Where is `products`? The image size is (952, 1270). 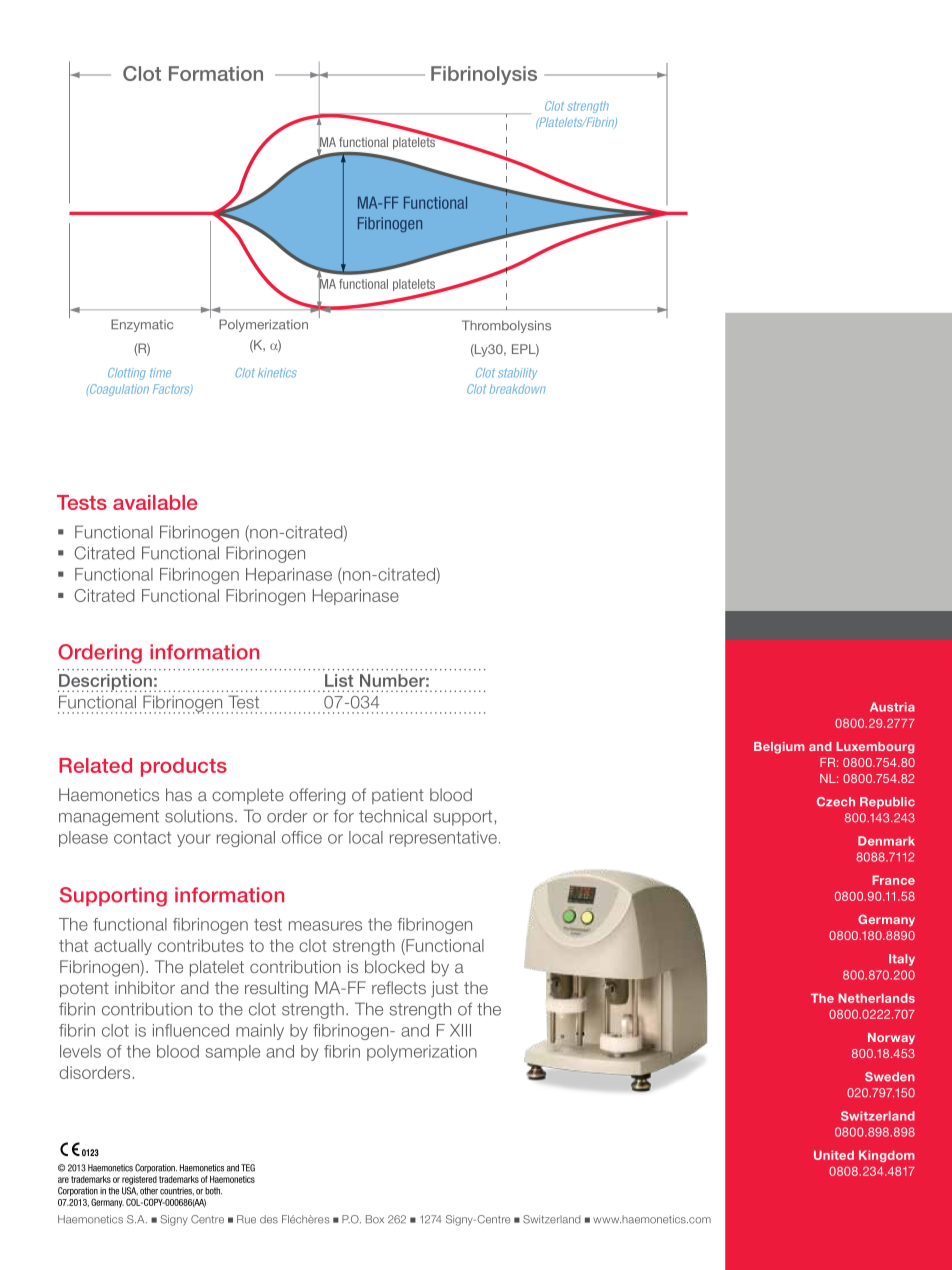 products is located at coordinates (184, 767).
